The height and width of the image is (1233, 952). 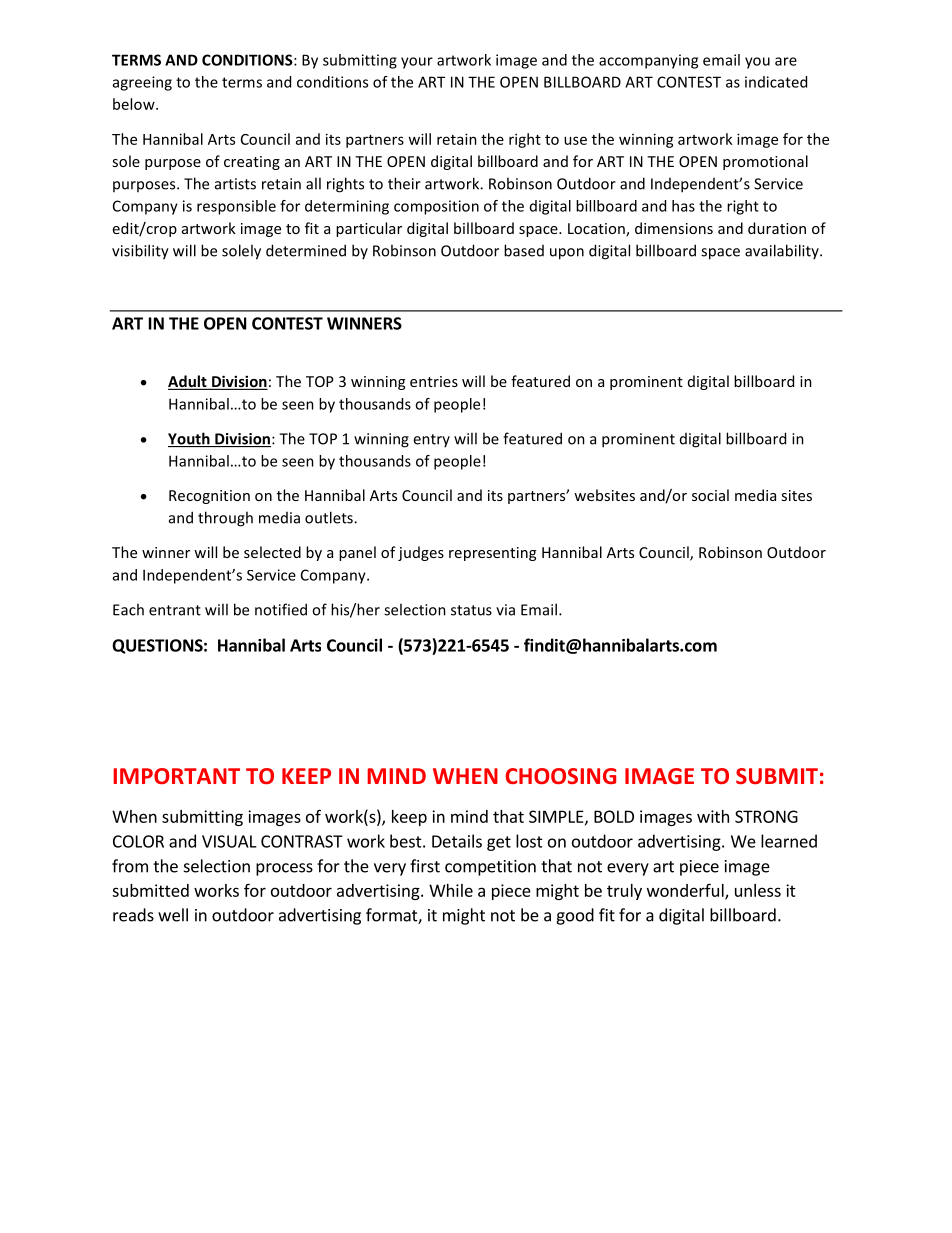 I want to click on social, so click(x=710, y=495).
